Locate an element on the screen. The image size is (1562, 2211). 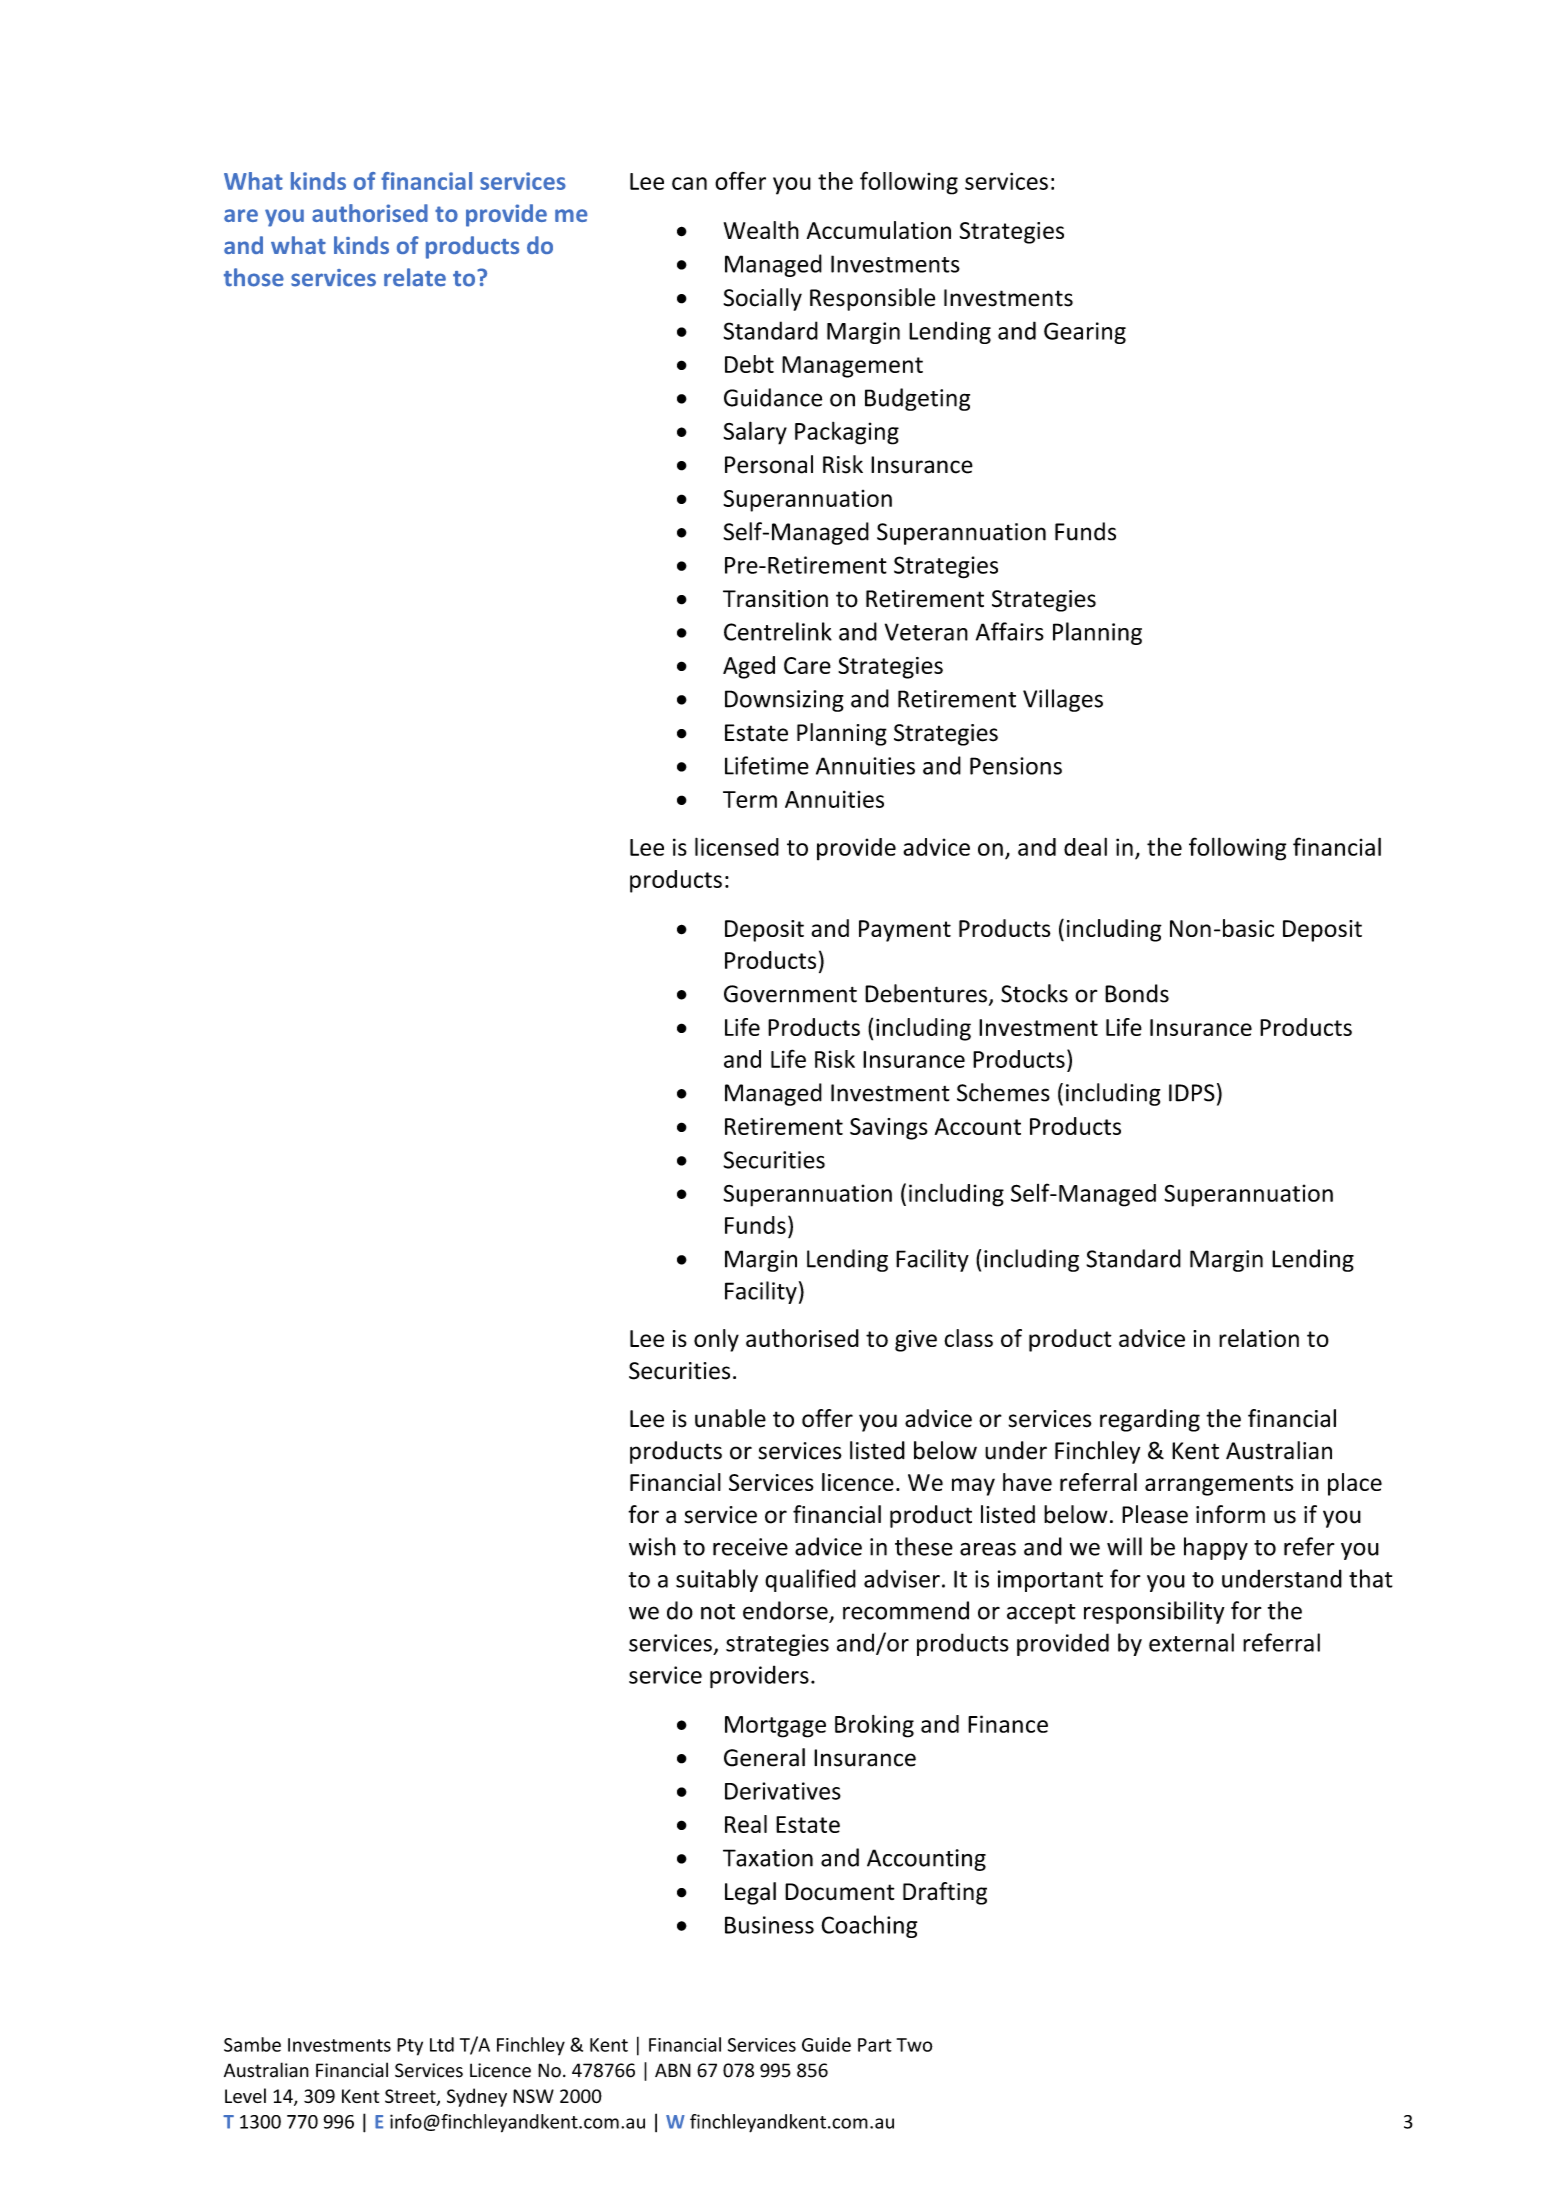
Gearing is located at coordinates (1085, 333).
